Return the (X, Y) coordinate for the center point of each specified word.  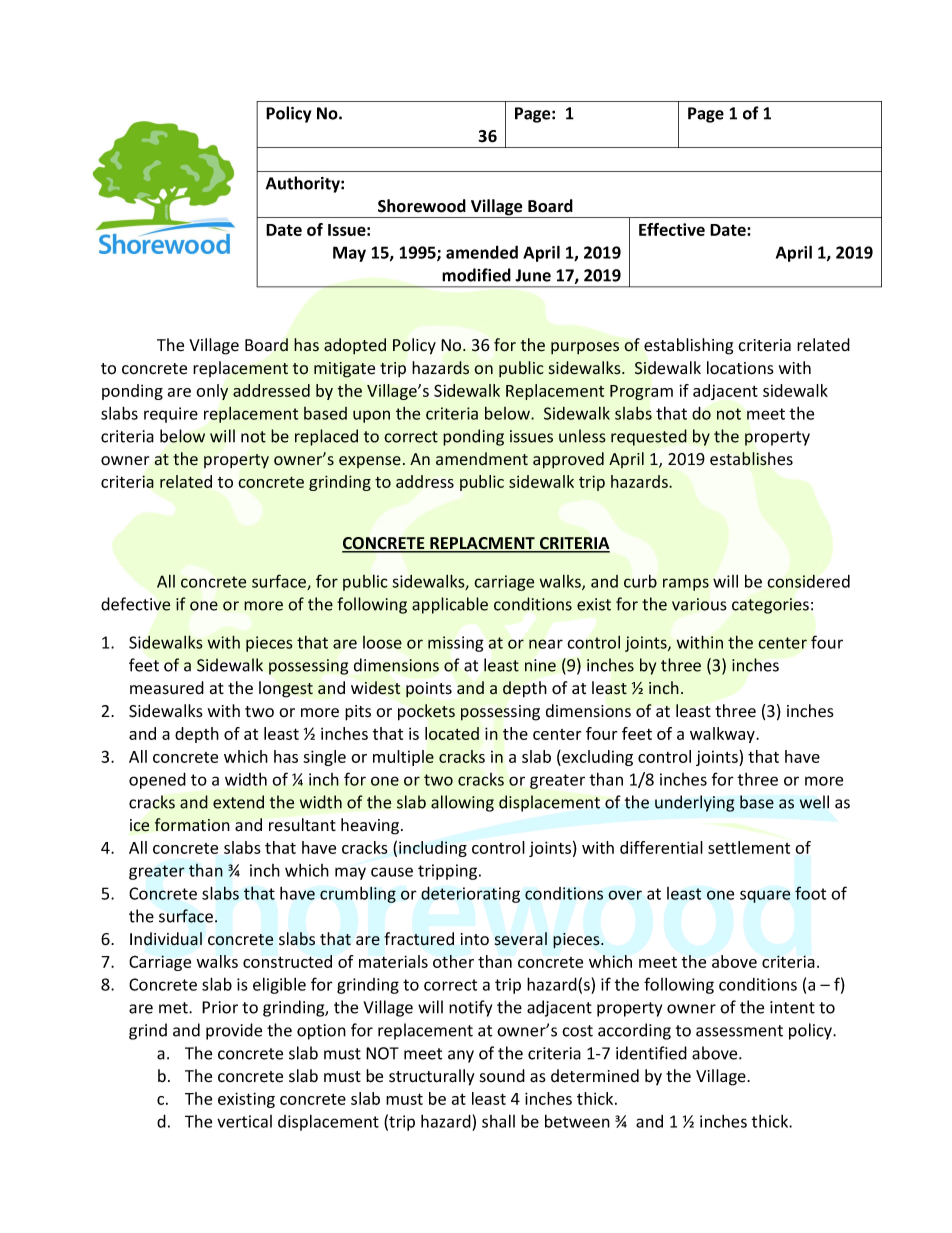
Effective (672, 229)
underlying (695, 803)
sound (502, 1076)
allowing (462, 803)
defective (136, 604)
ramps (686, 584)
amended (482, 252)
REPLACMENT (482, 544)
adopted (355, 346)
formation (192, 825)
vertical (244, 1121)
